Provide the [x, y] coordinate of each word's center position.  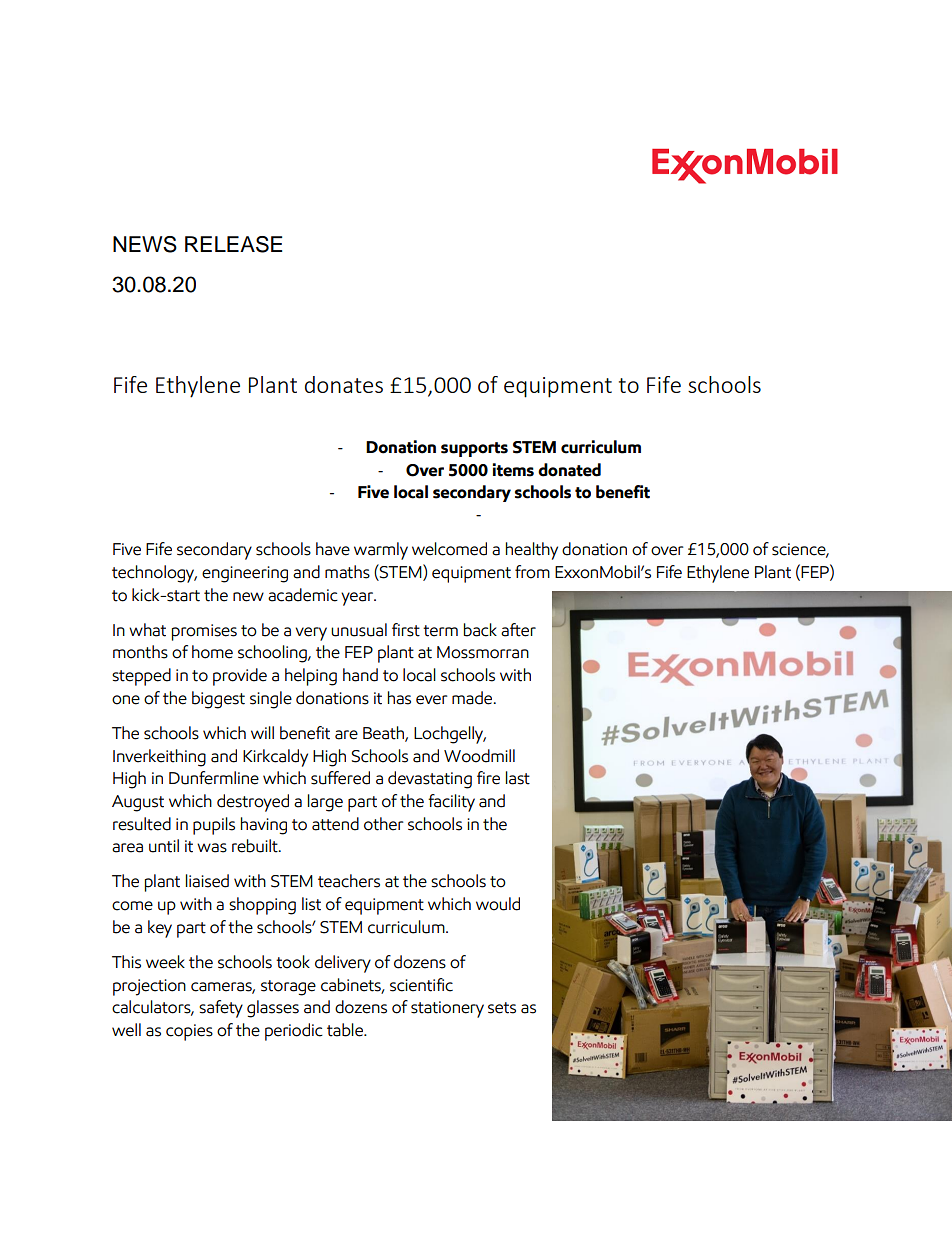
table [346, 1030]
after [518, 630]
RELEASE [233, 244]
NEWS [145, 244]
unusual [359, 630]
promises [204, 632]
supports [474, 449]
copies [189, 1032]
